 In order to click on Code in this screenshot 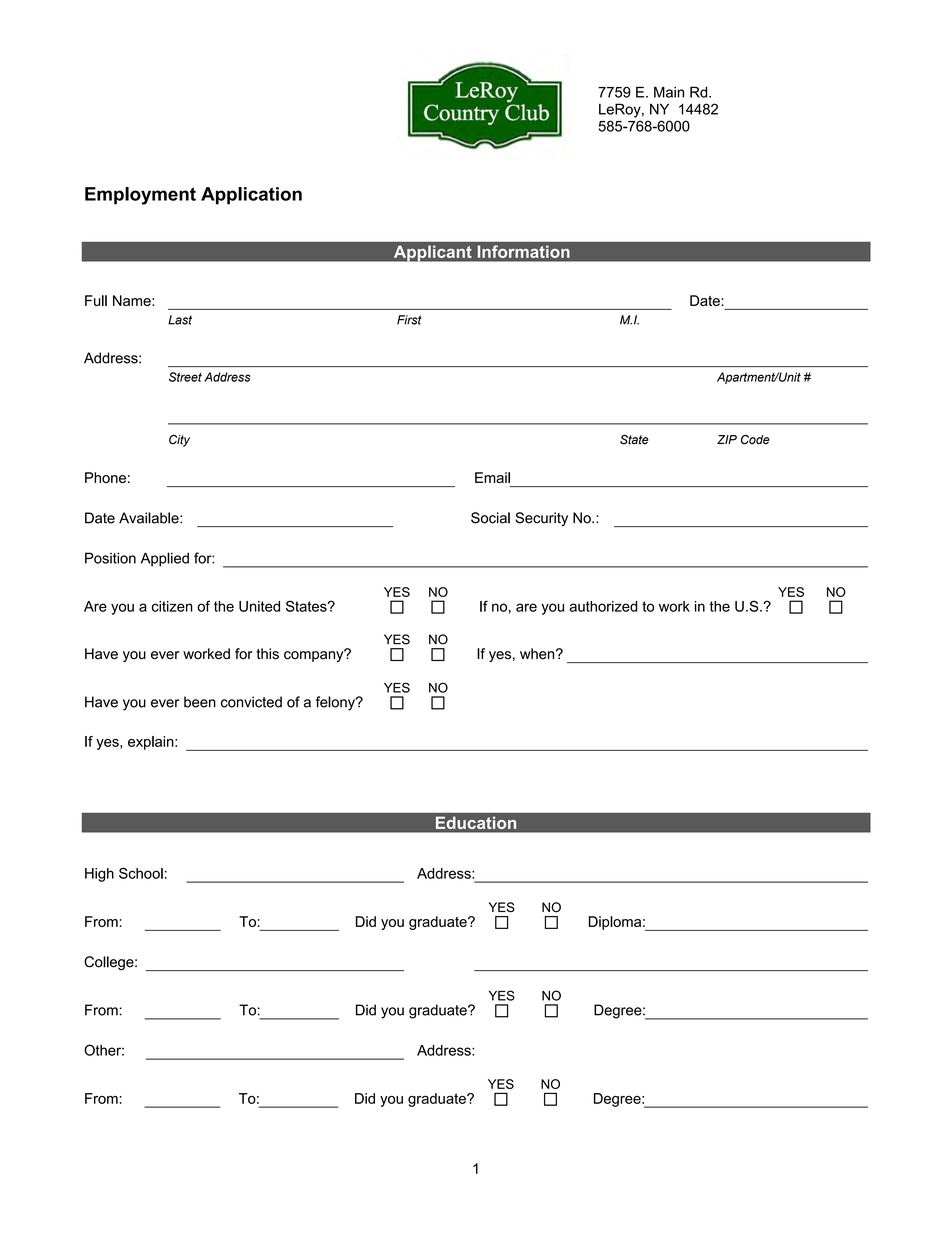, I will do `click(755, 440)`.
